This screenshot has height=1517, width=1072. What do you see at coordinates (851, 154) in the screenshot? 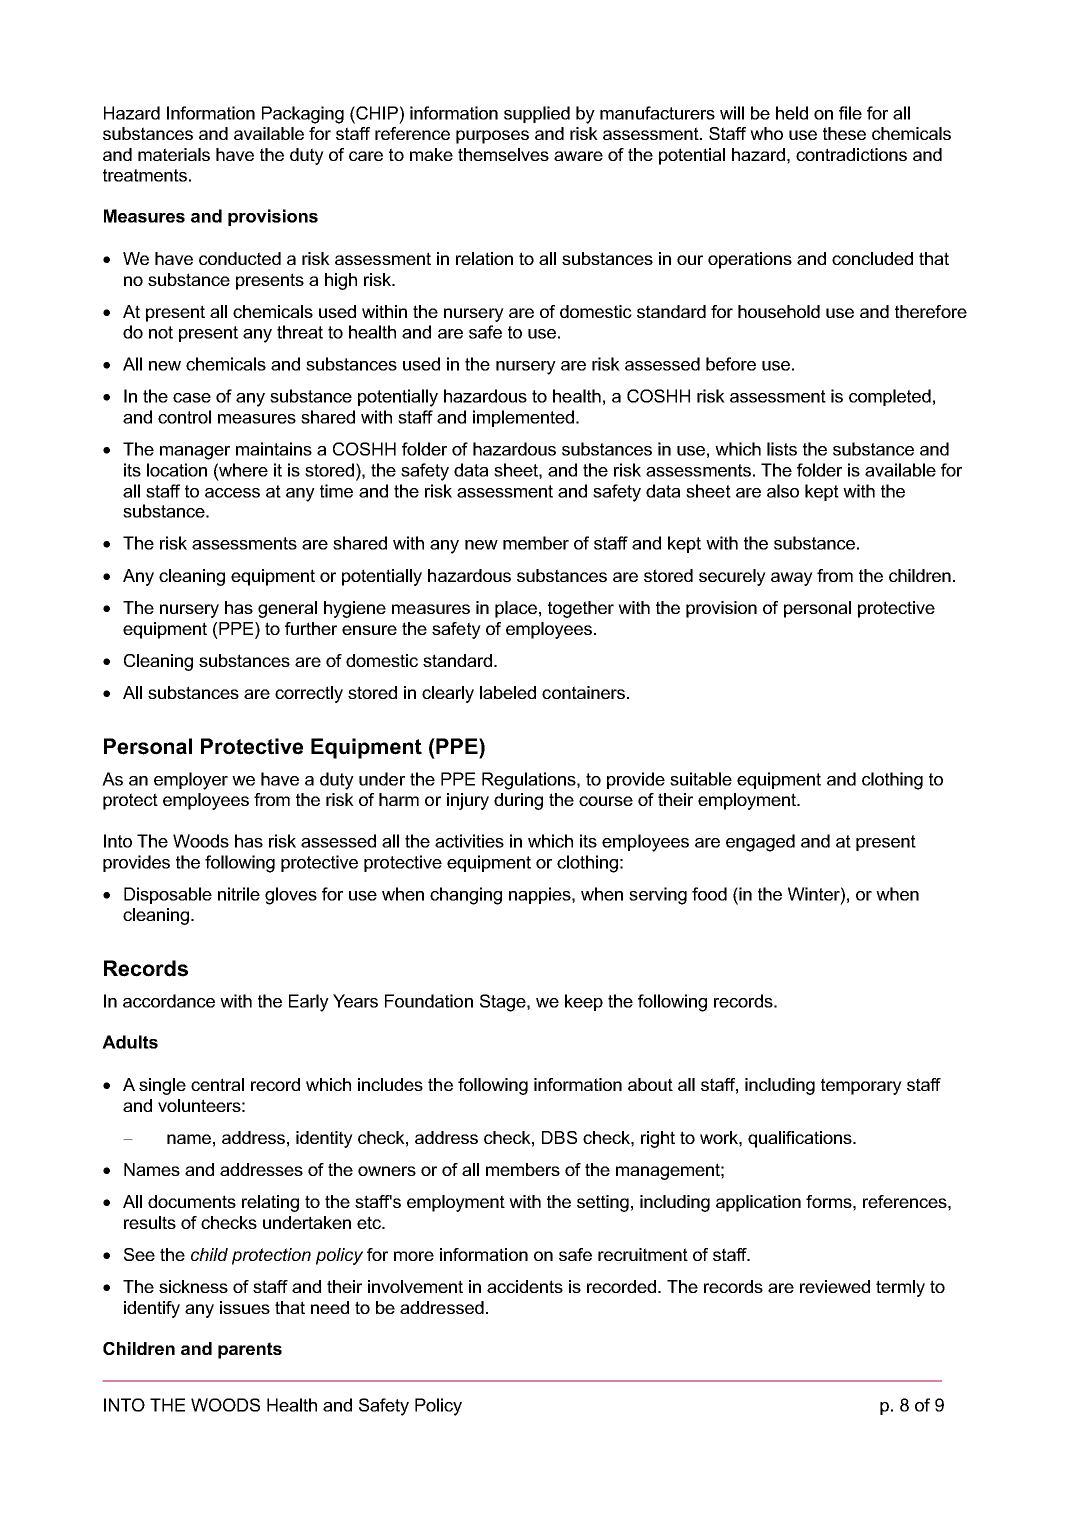
I see `contradictions` at bounding box center [851, 154].
